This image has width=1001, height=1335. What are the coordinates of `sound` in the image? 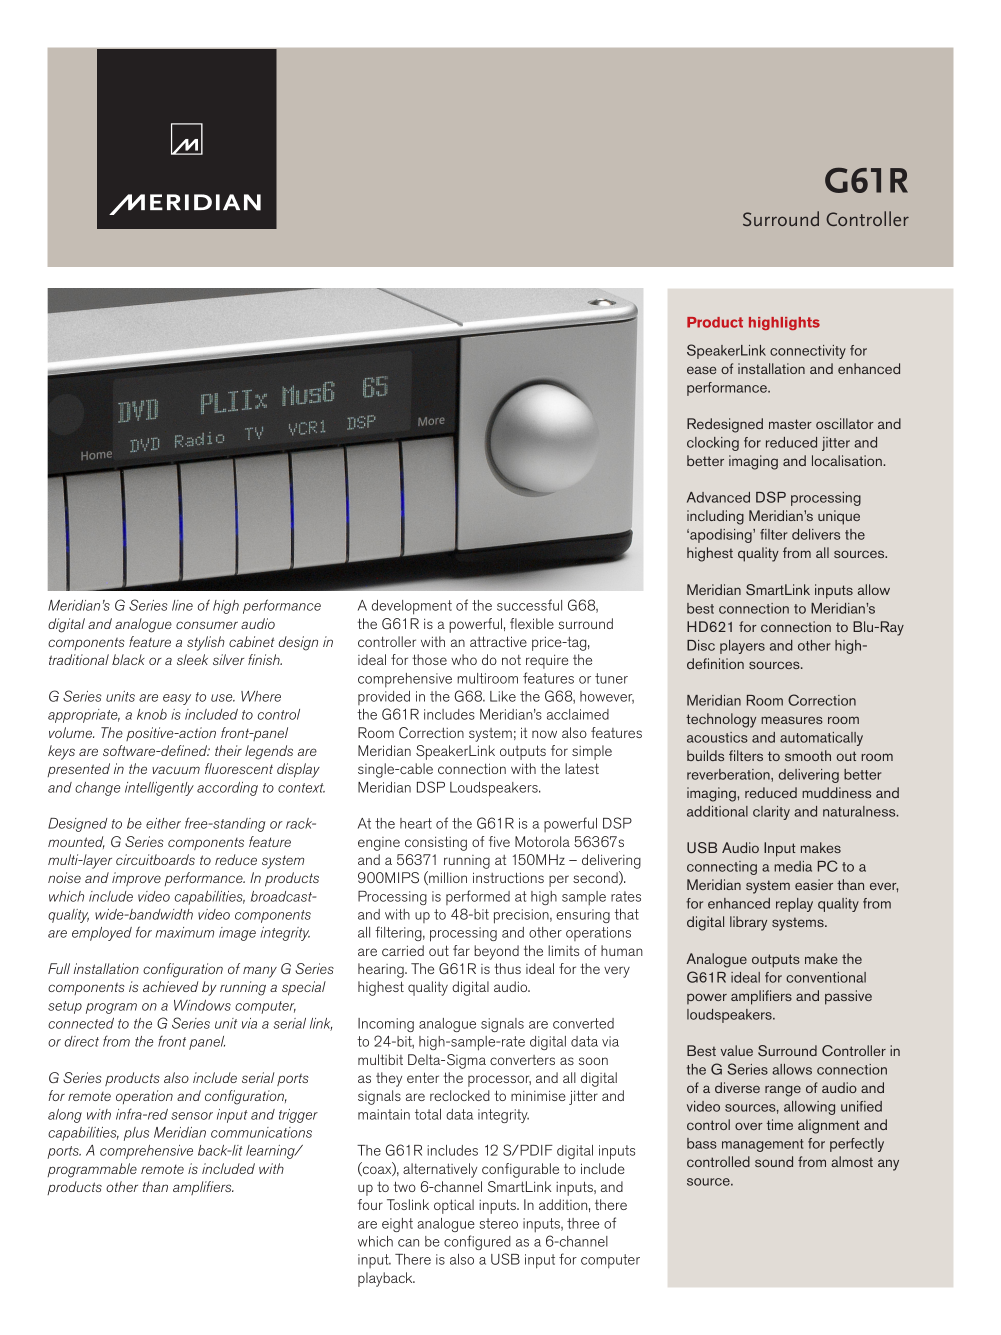 It's located at (774, 1161).
